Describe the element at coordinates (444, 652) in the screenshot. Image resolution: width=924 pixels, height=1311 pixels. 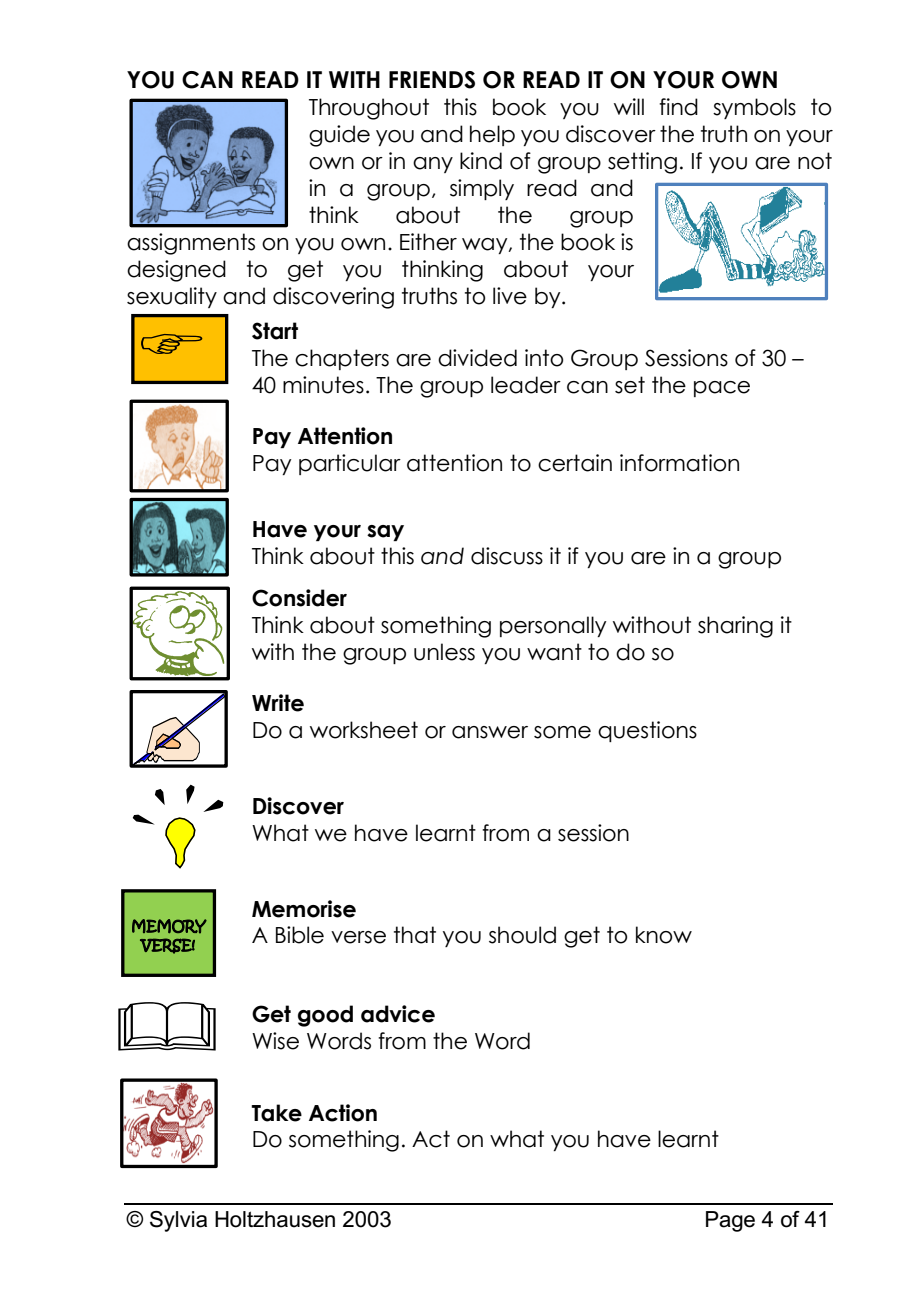
I see `unless` at that location.
